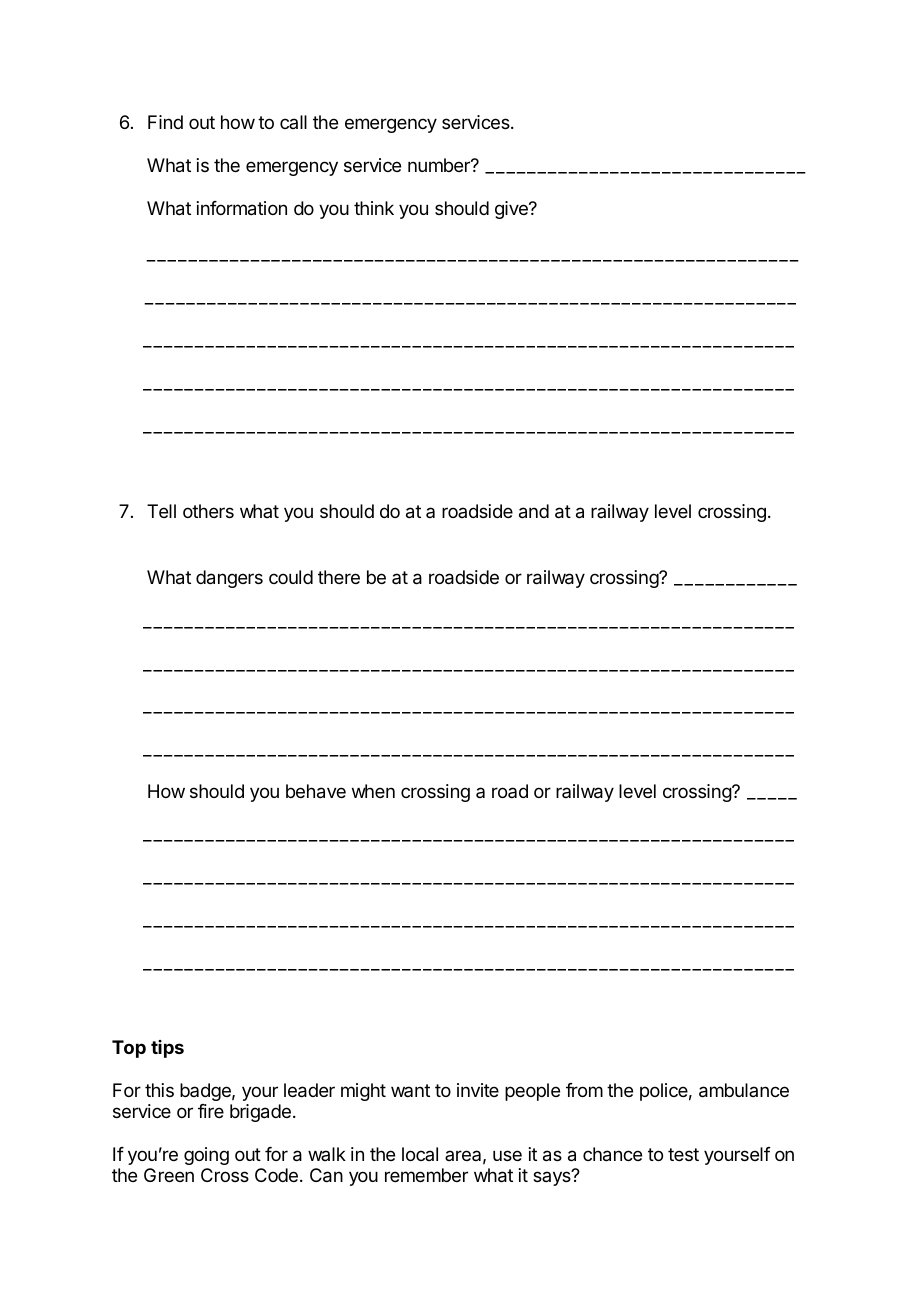 The height and width of the document is (1308, 924). What do you see at coordinates (165, 122) in the document?
I see `Find` at bounding box center [165, 122].
